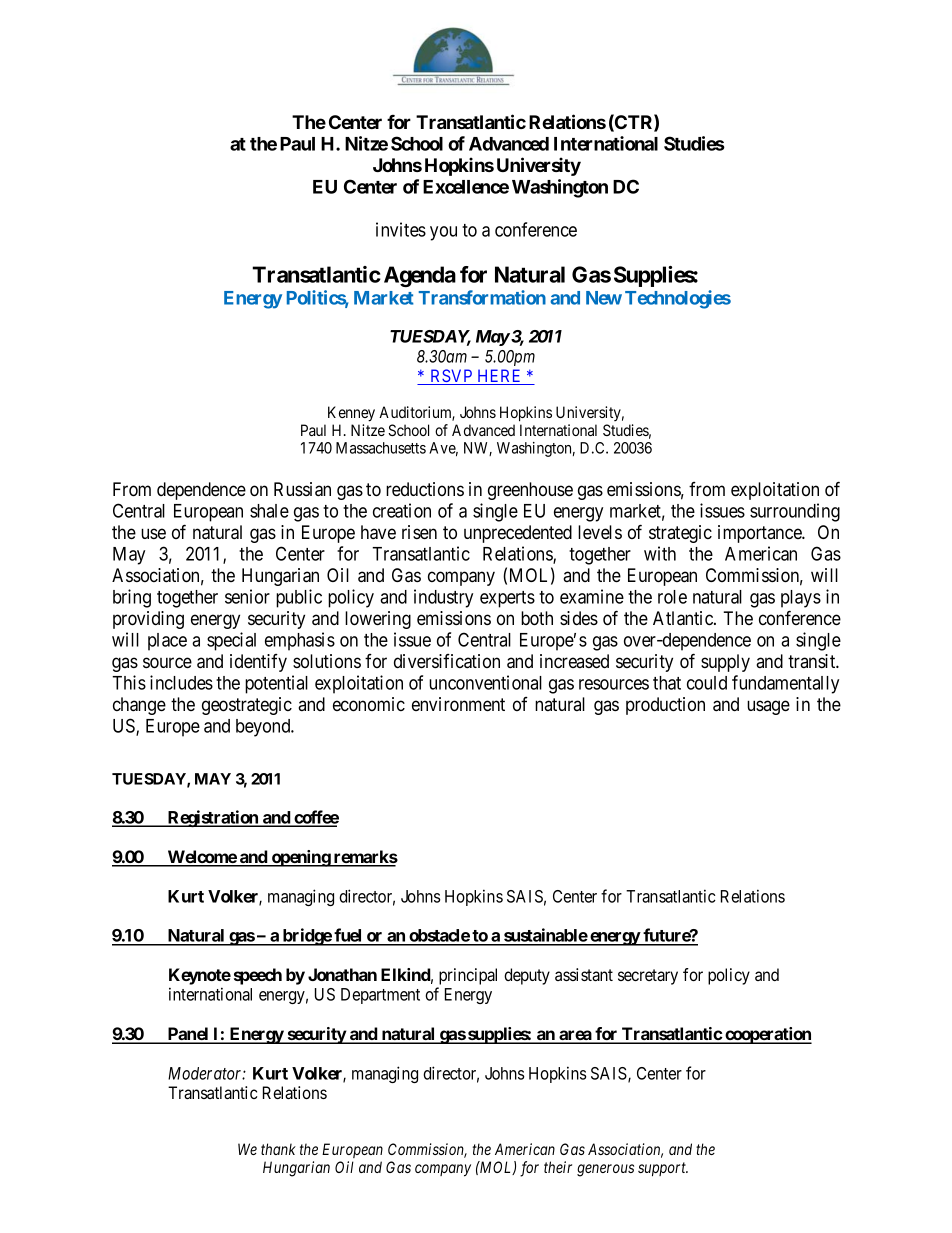 This image has width=952, height=1233. What do you see at coordinates (458, 704) in the image?
I see `environment` at bounding box center [458, 704].
